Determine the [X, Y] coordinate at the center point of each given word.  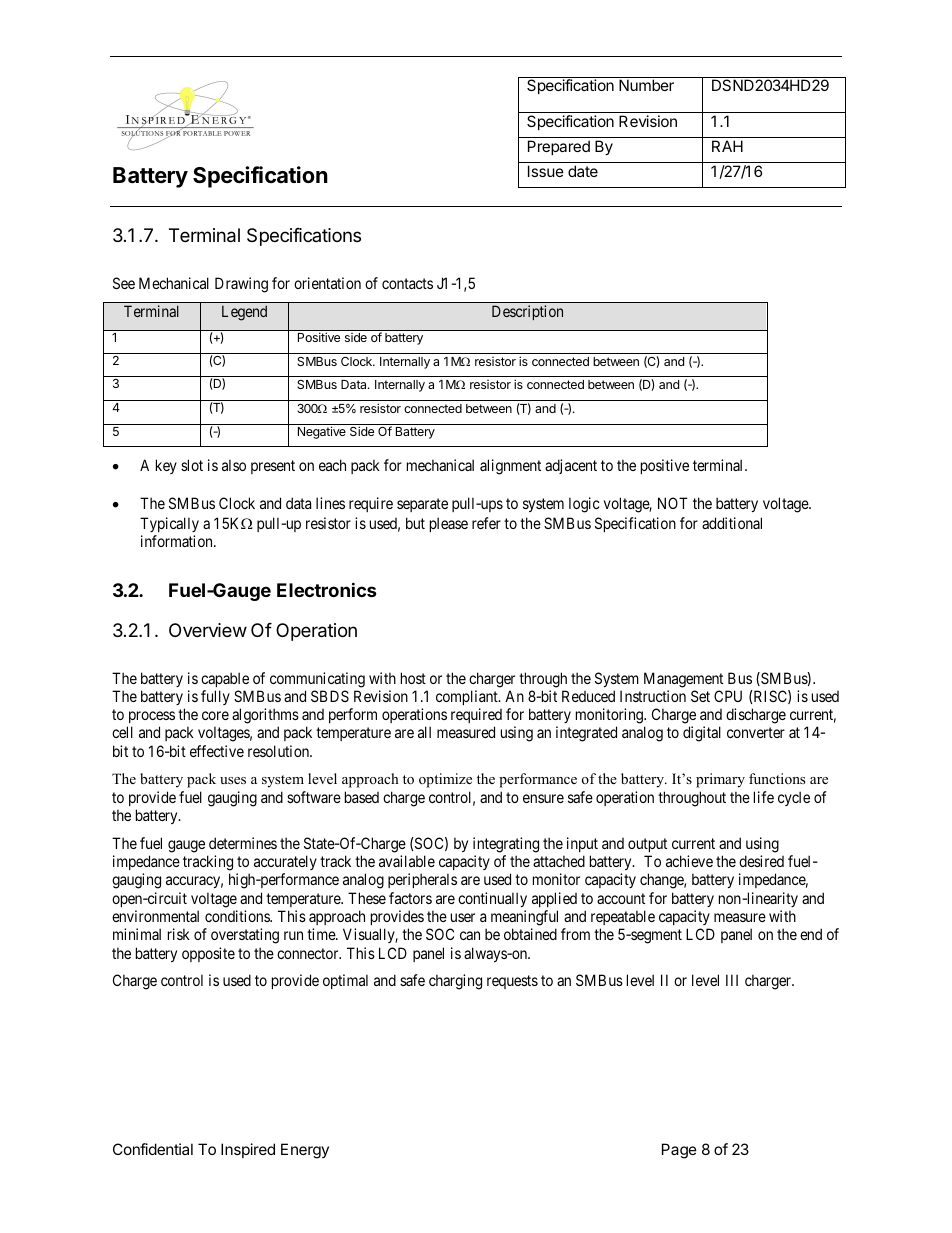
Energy [305, 1151]
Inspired [248, 1150]
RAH [727, 146]
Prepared [559, 147]
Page [679, 1151]
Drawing [241, 285]
